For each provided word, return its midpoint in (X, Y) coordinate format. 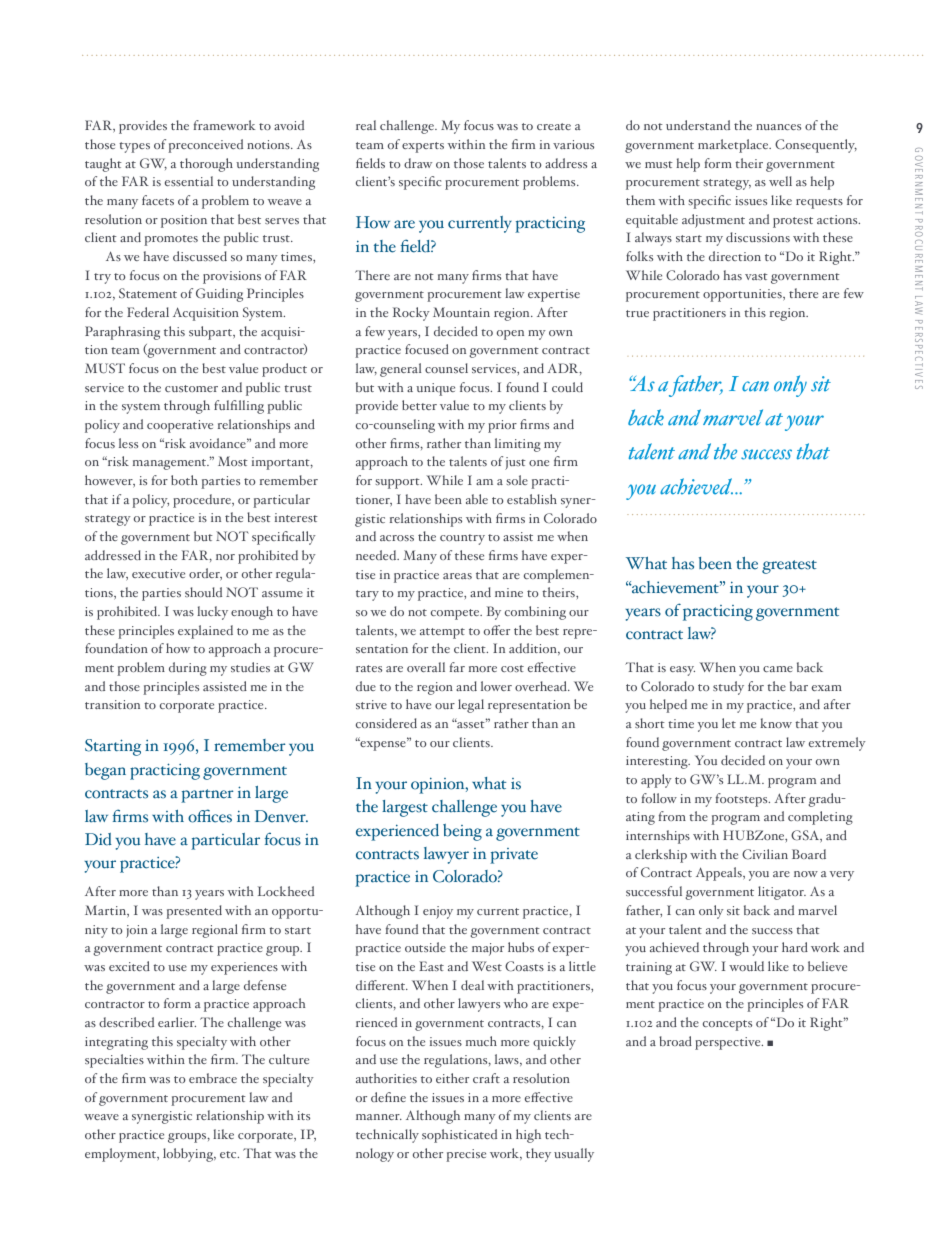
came (778, 669)
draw (418, 163)
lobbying (189, 1155)
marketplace (734, 146)
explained (205, 632)
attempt (442, 633)
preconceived (205, 146)
